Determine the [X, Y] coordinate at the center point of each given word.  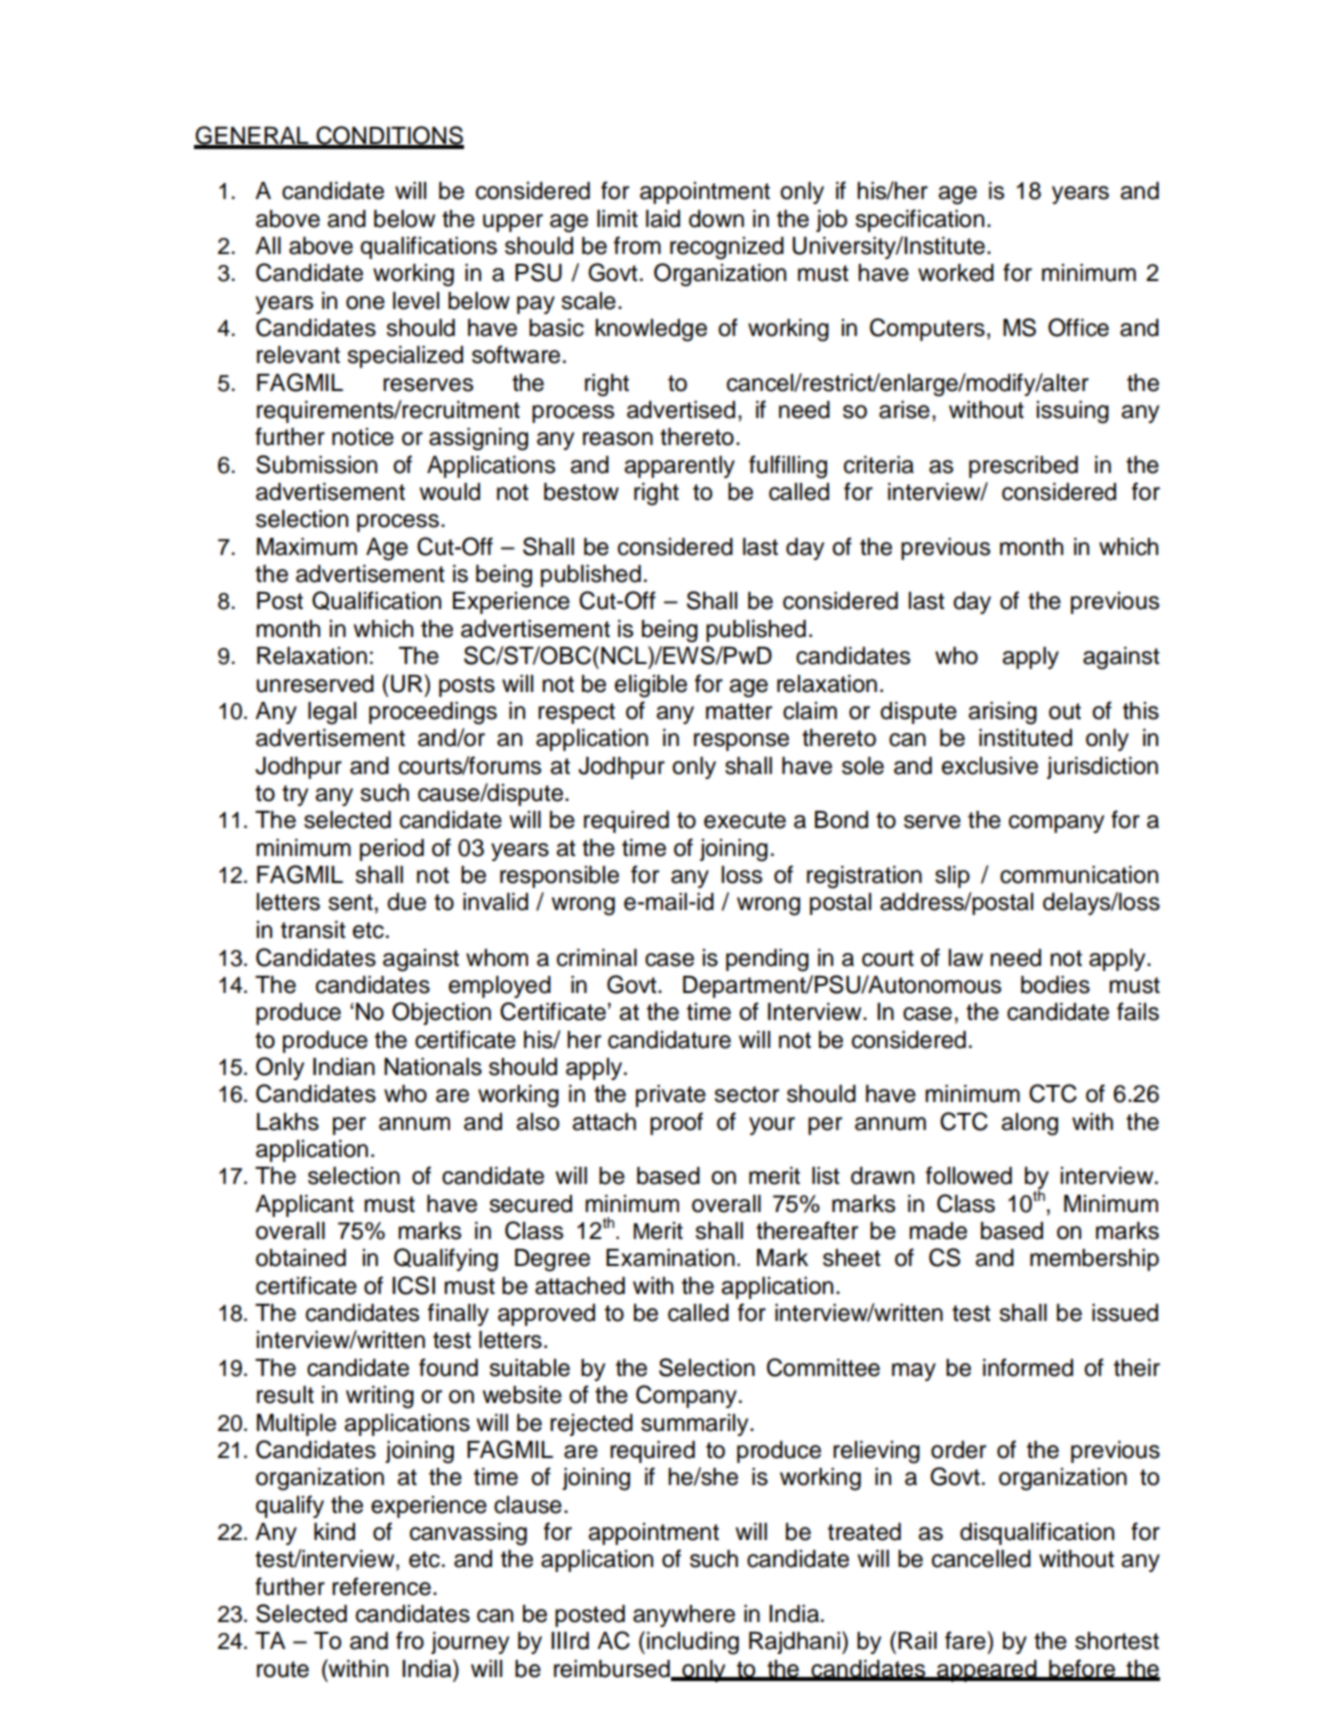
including [693, 1643]
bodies [1055, 985]
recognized [727, 248]
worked [956, 273]
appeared [987, 1671]
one [365, 303]
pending [767, 960]
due [406, 902]
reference [381, 1586]
